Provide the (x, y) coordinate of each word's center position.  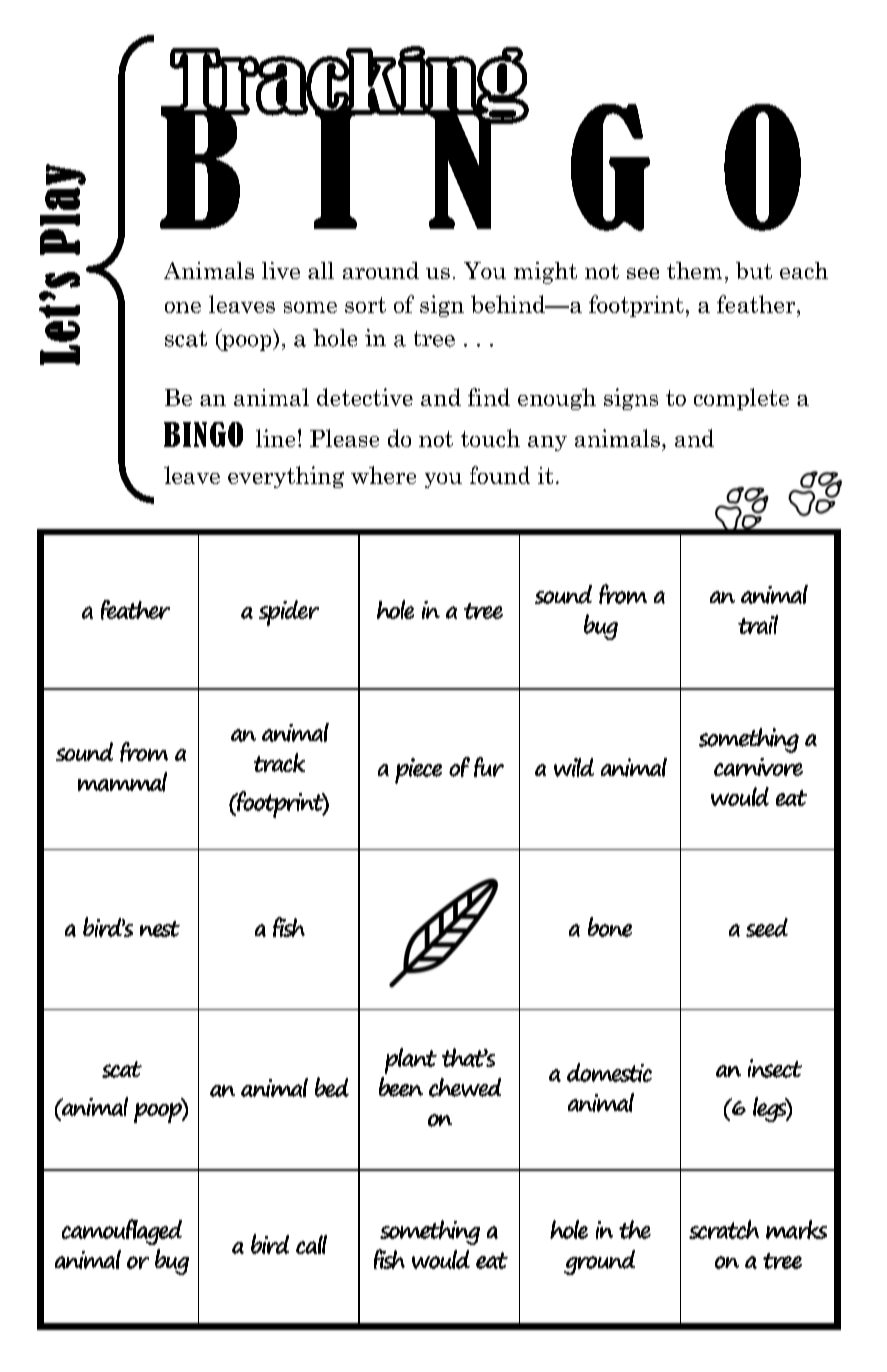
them (694, 270)
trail (758, 624)
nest (160, 929)
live (281, 270)
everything (286, 477)
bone (610, 927)
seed (767, 927)
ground (599, 1262)
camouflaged (122, 1232)
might (545, 273)
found (500, 475)
